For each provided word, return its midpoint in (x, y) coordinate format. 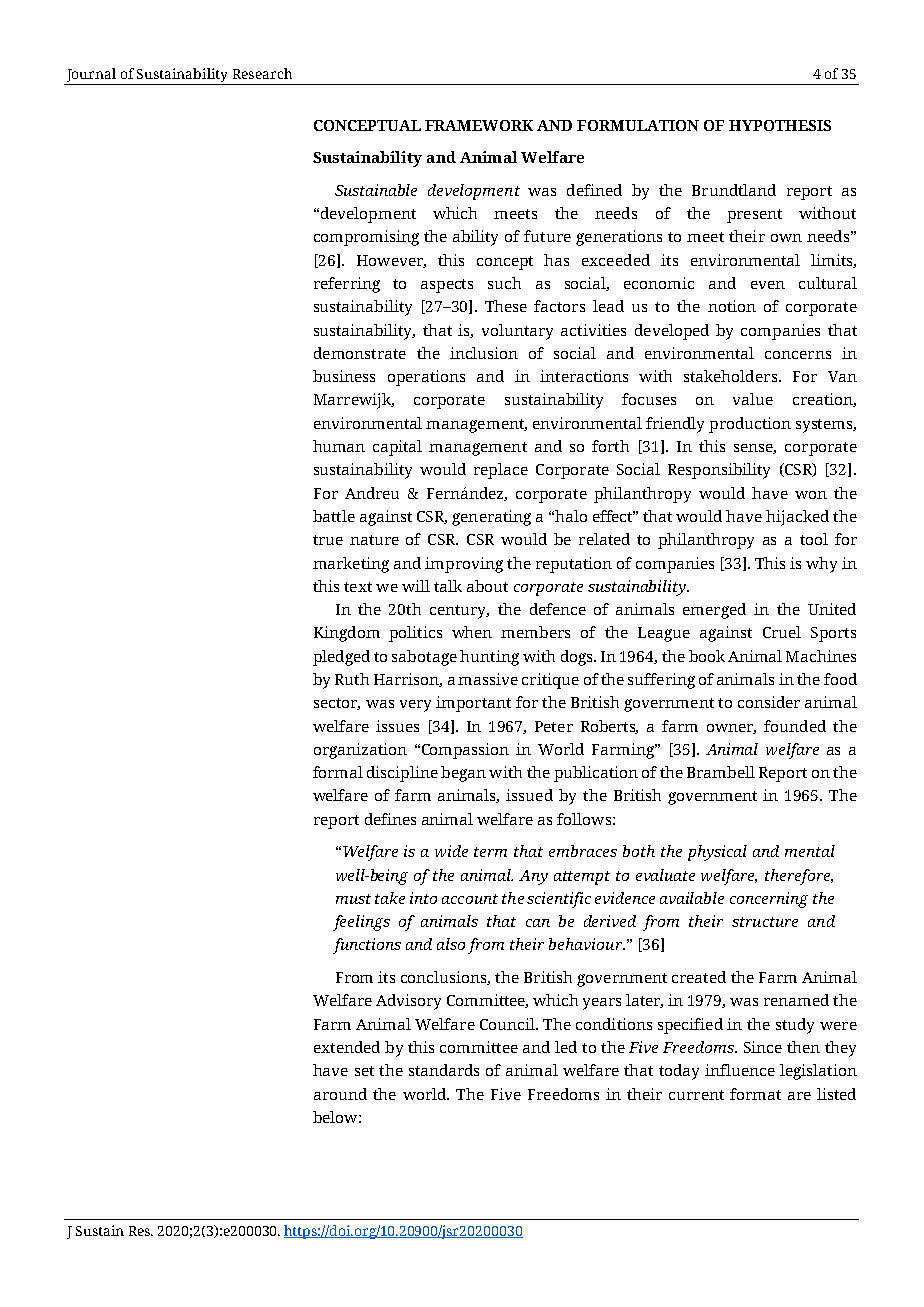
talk (448, 586)
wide (451, 851)
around (340, 1094)
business (344, 376)
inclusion (484, 353)
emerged (714, 611)
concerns (798, 355)
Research (262, 73)
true (328, 540)
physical (717, 853)
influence (740, 1070)
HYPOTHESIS (780, 125)
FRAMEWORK (479, 125)
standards (444, 1070)
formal (338, 772)
